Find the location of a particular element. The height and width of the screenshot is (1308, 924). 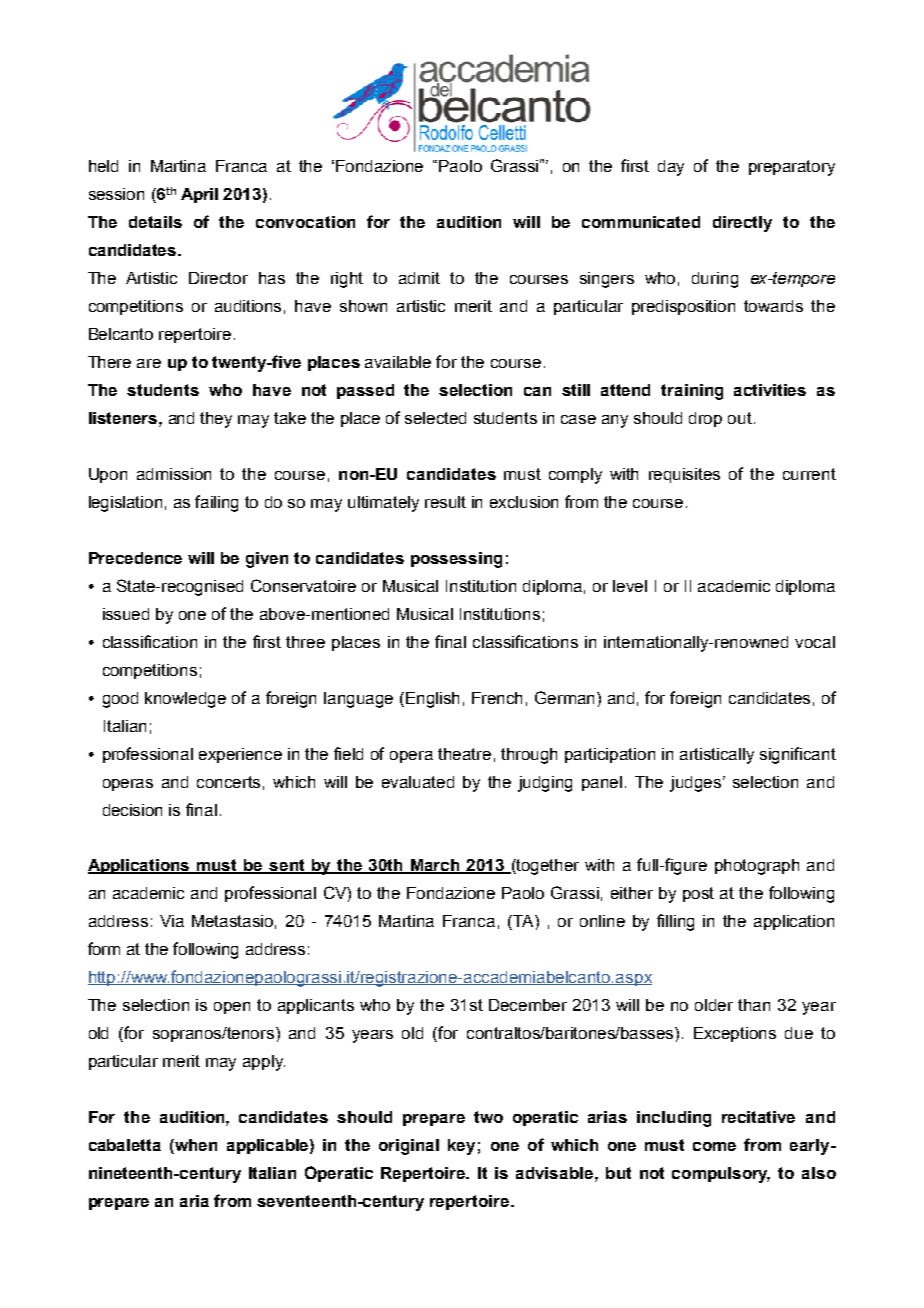

English is located at coordinates (432, 700).
